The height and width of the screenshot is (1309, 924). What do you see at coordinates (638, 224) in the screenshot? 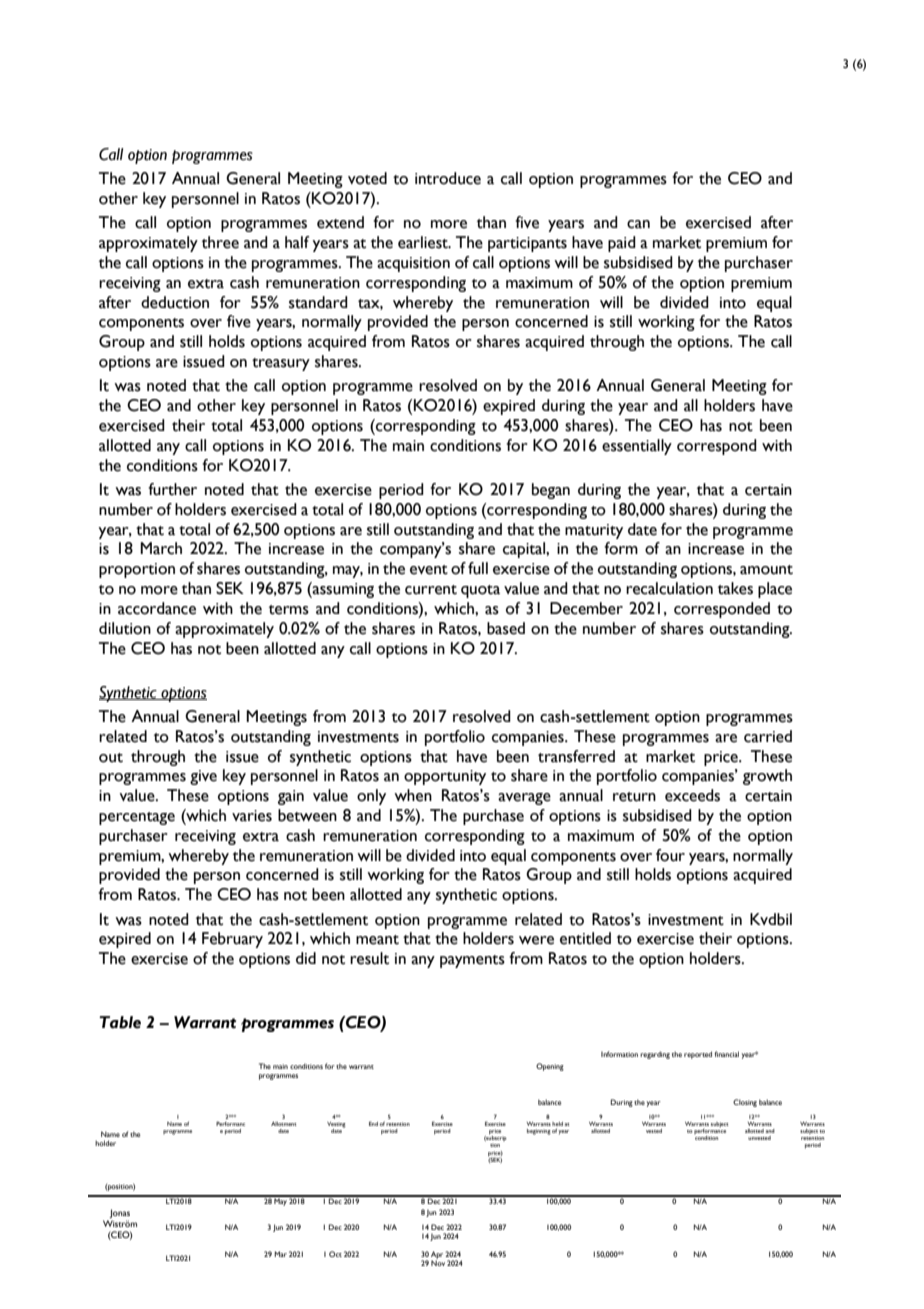
I see `can` at bounding box center [638, 224].
